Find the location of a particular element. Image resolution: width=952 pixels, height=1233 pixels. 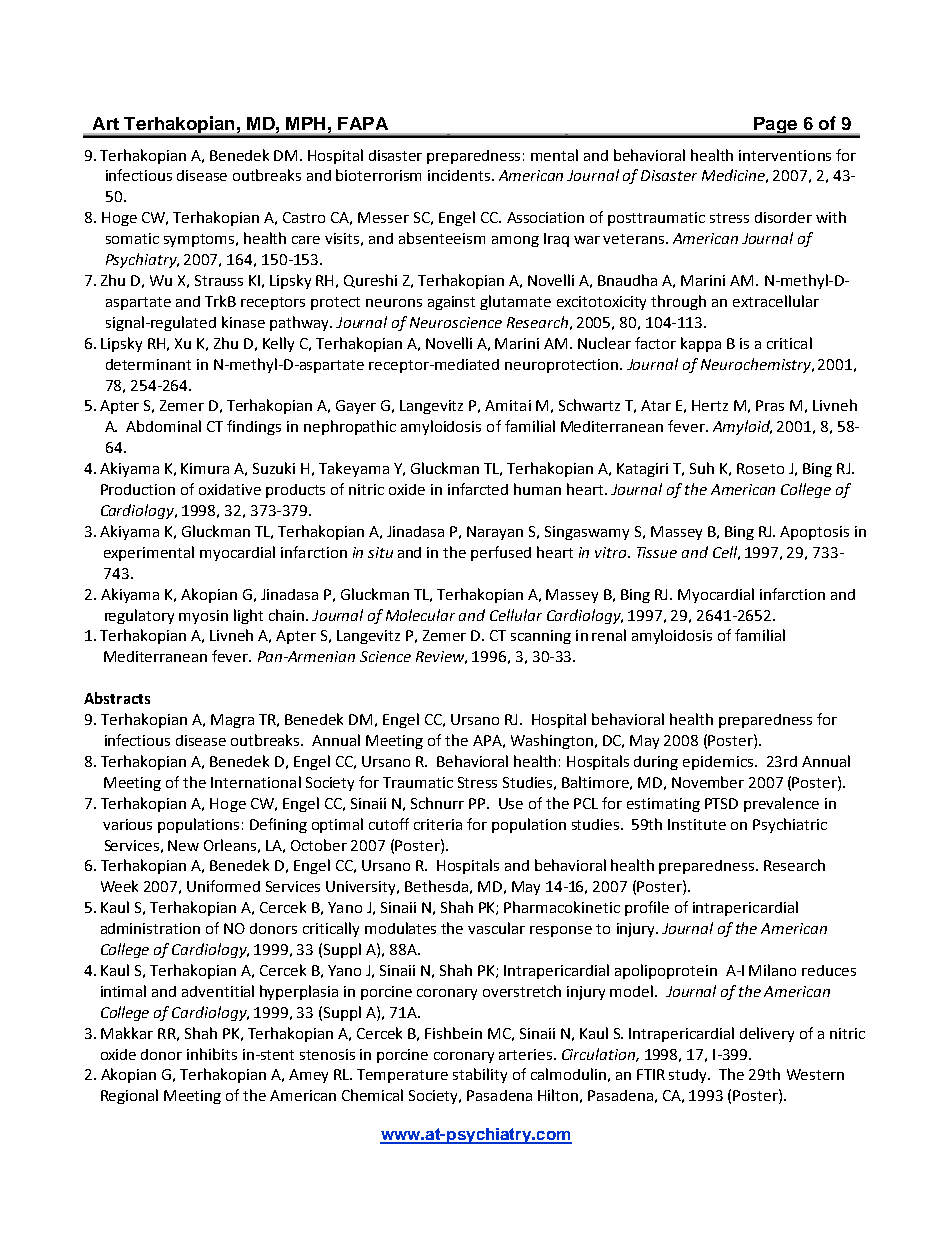

epidemics is located at coordinates (719, 763).
